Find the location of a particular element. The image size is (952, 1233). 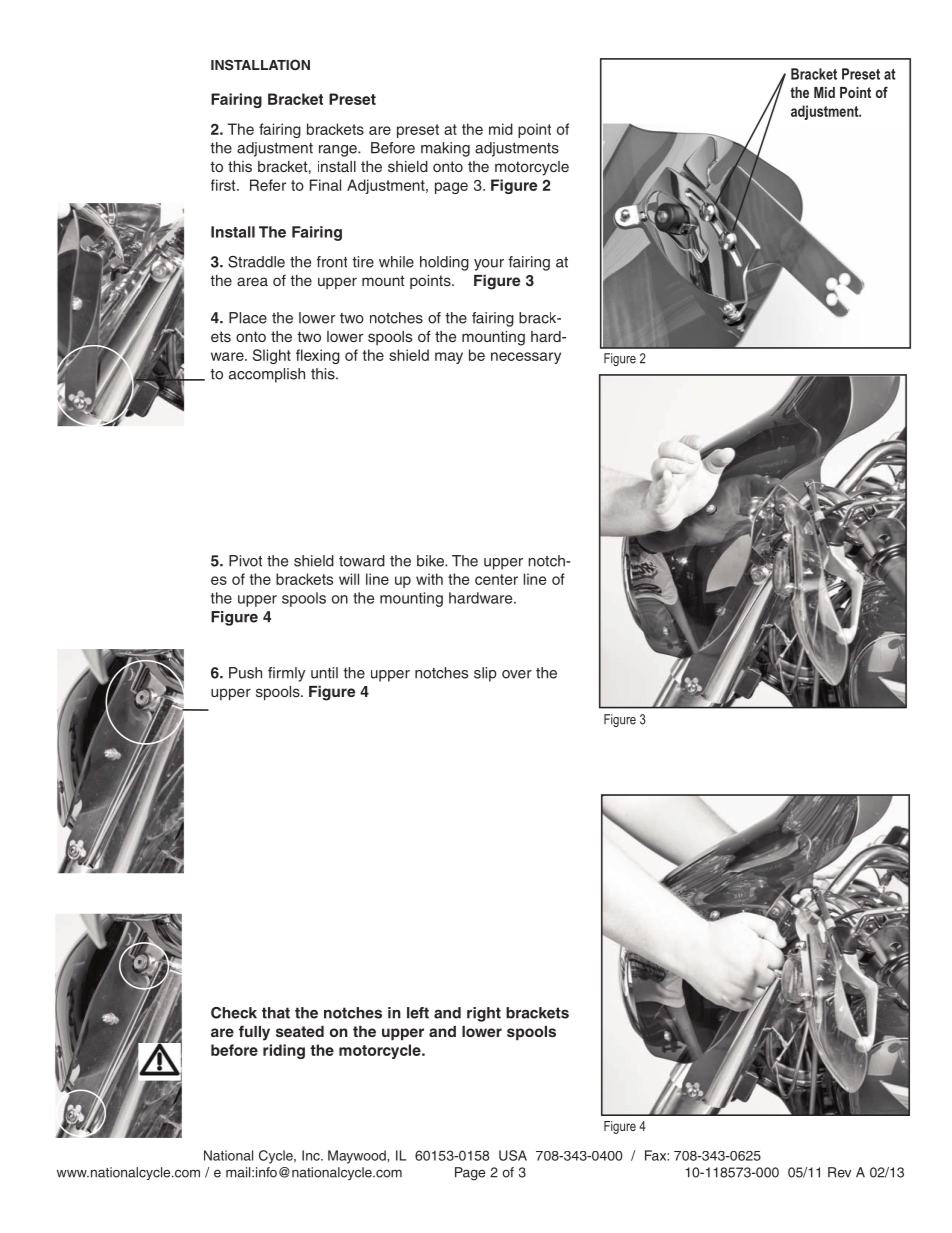

firmly is located at coordinates (286, 674).
